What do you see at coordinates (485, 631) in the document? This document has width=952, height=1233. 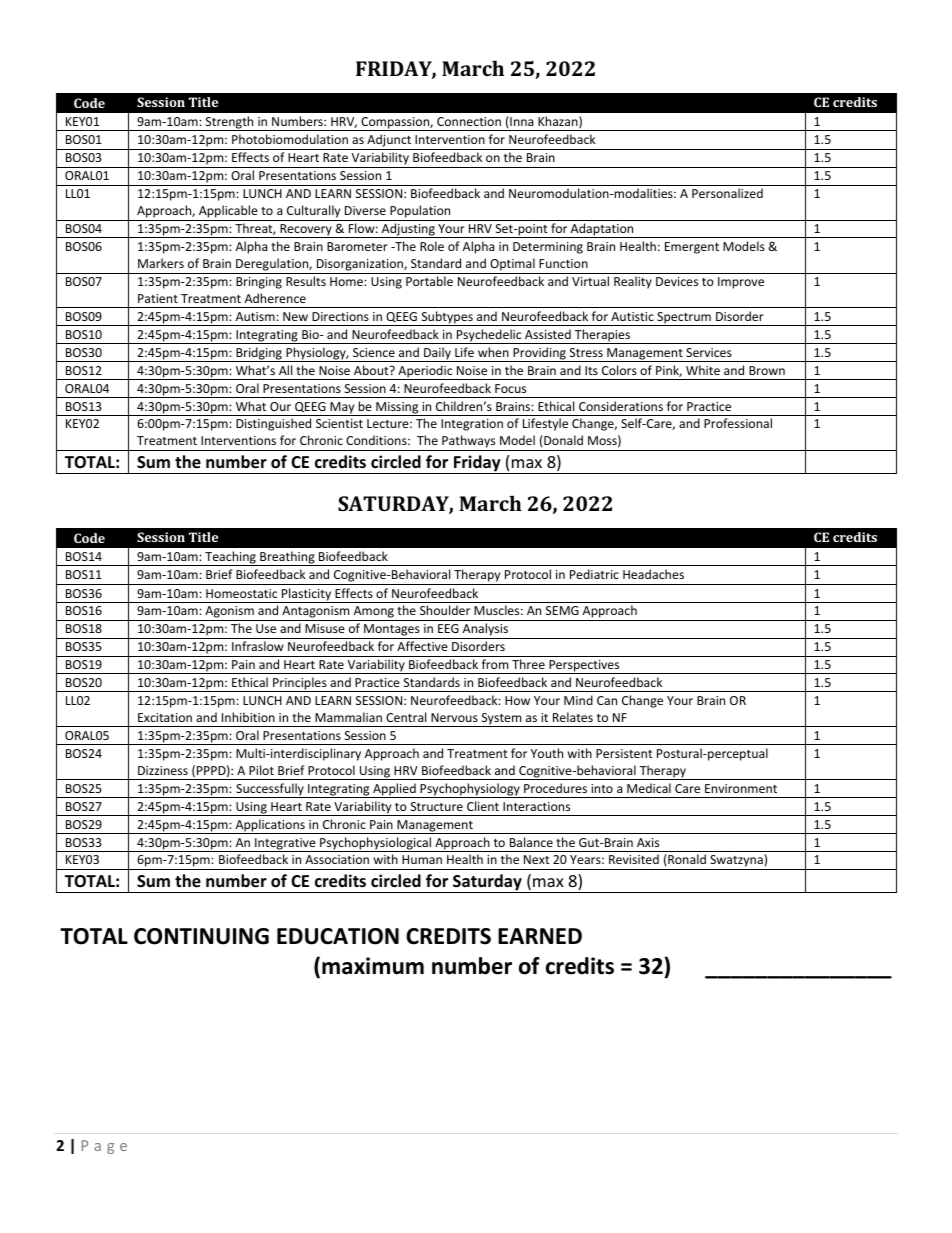 I see `Analysis` at bounding box center [485, 631].
